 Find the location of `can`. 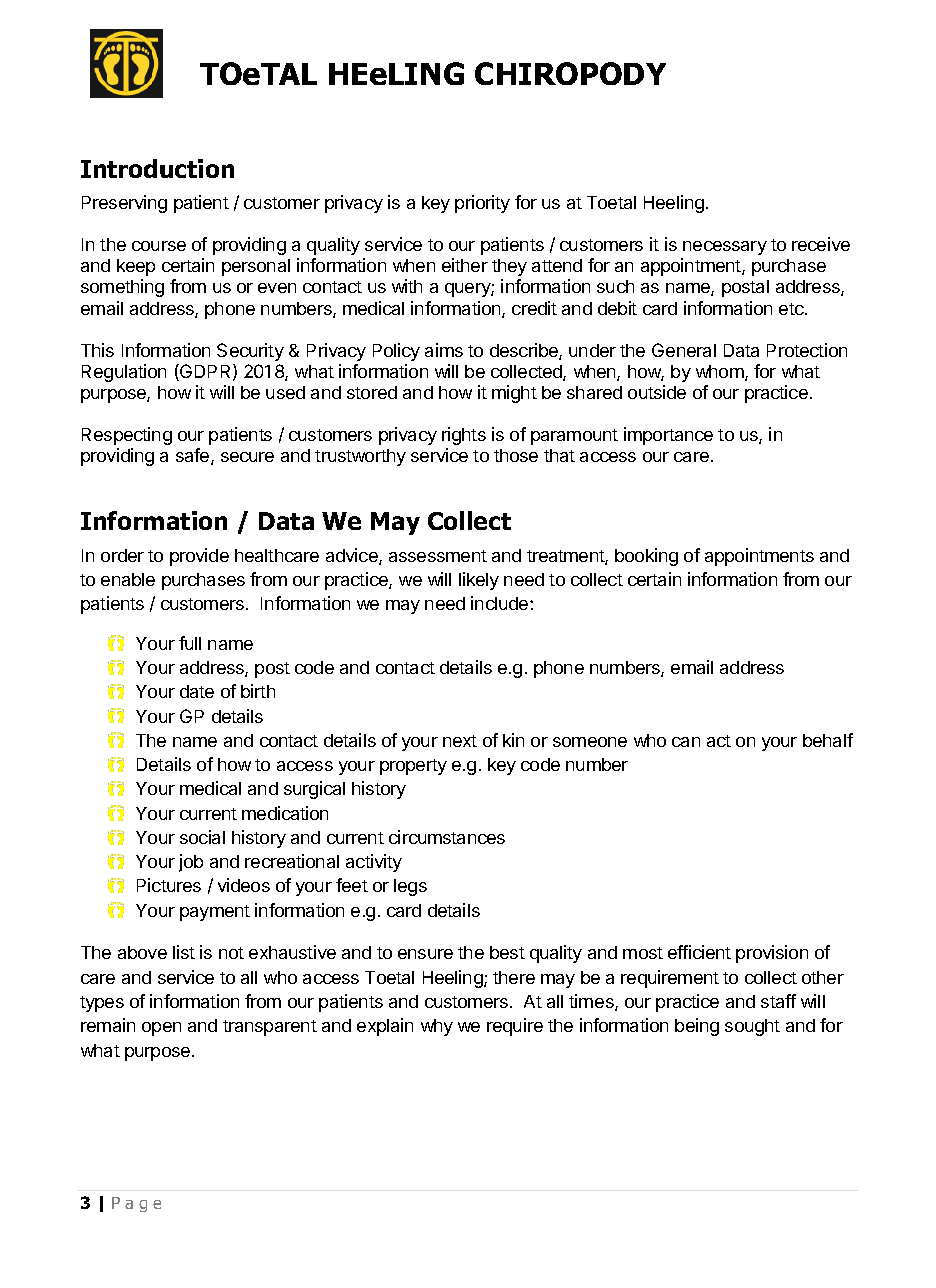

can is located at coordinates (686, 742).
